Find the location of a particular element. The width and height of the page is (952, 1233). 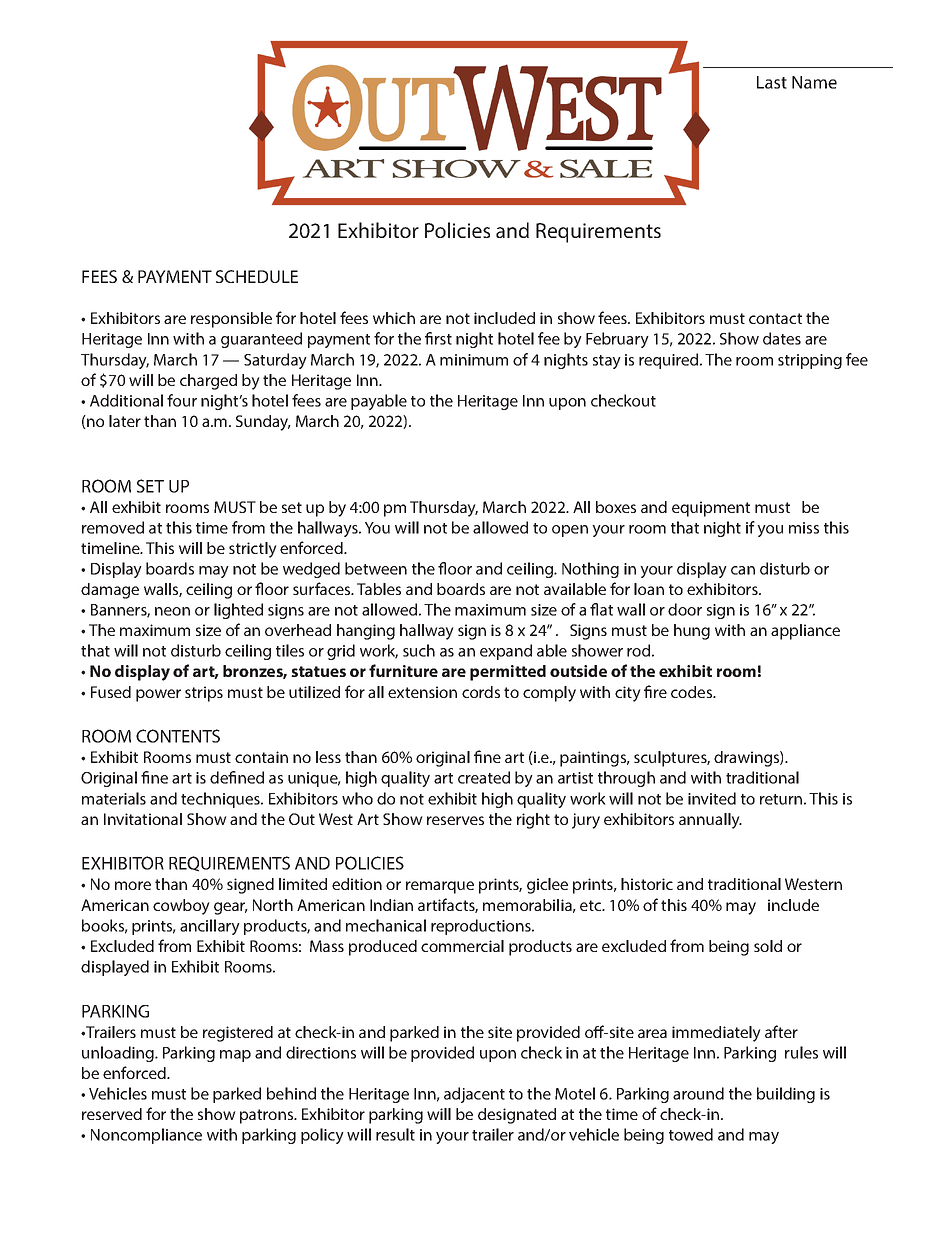

annually is located at coordinates (710, 821).
